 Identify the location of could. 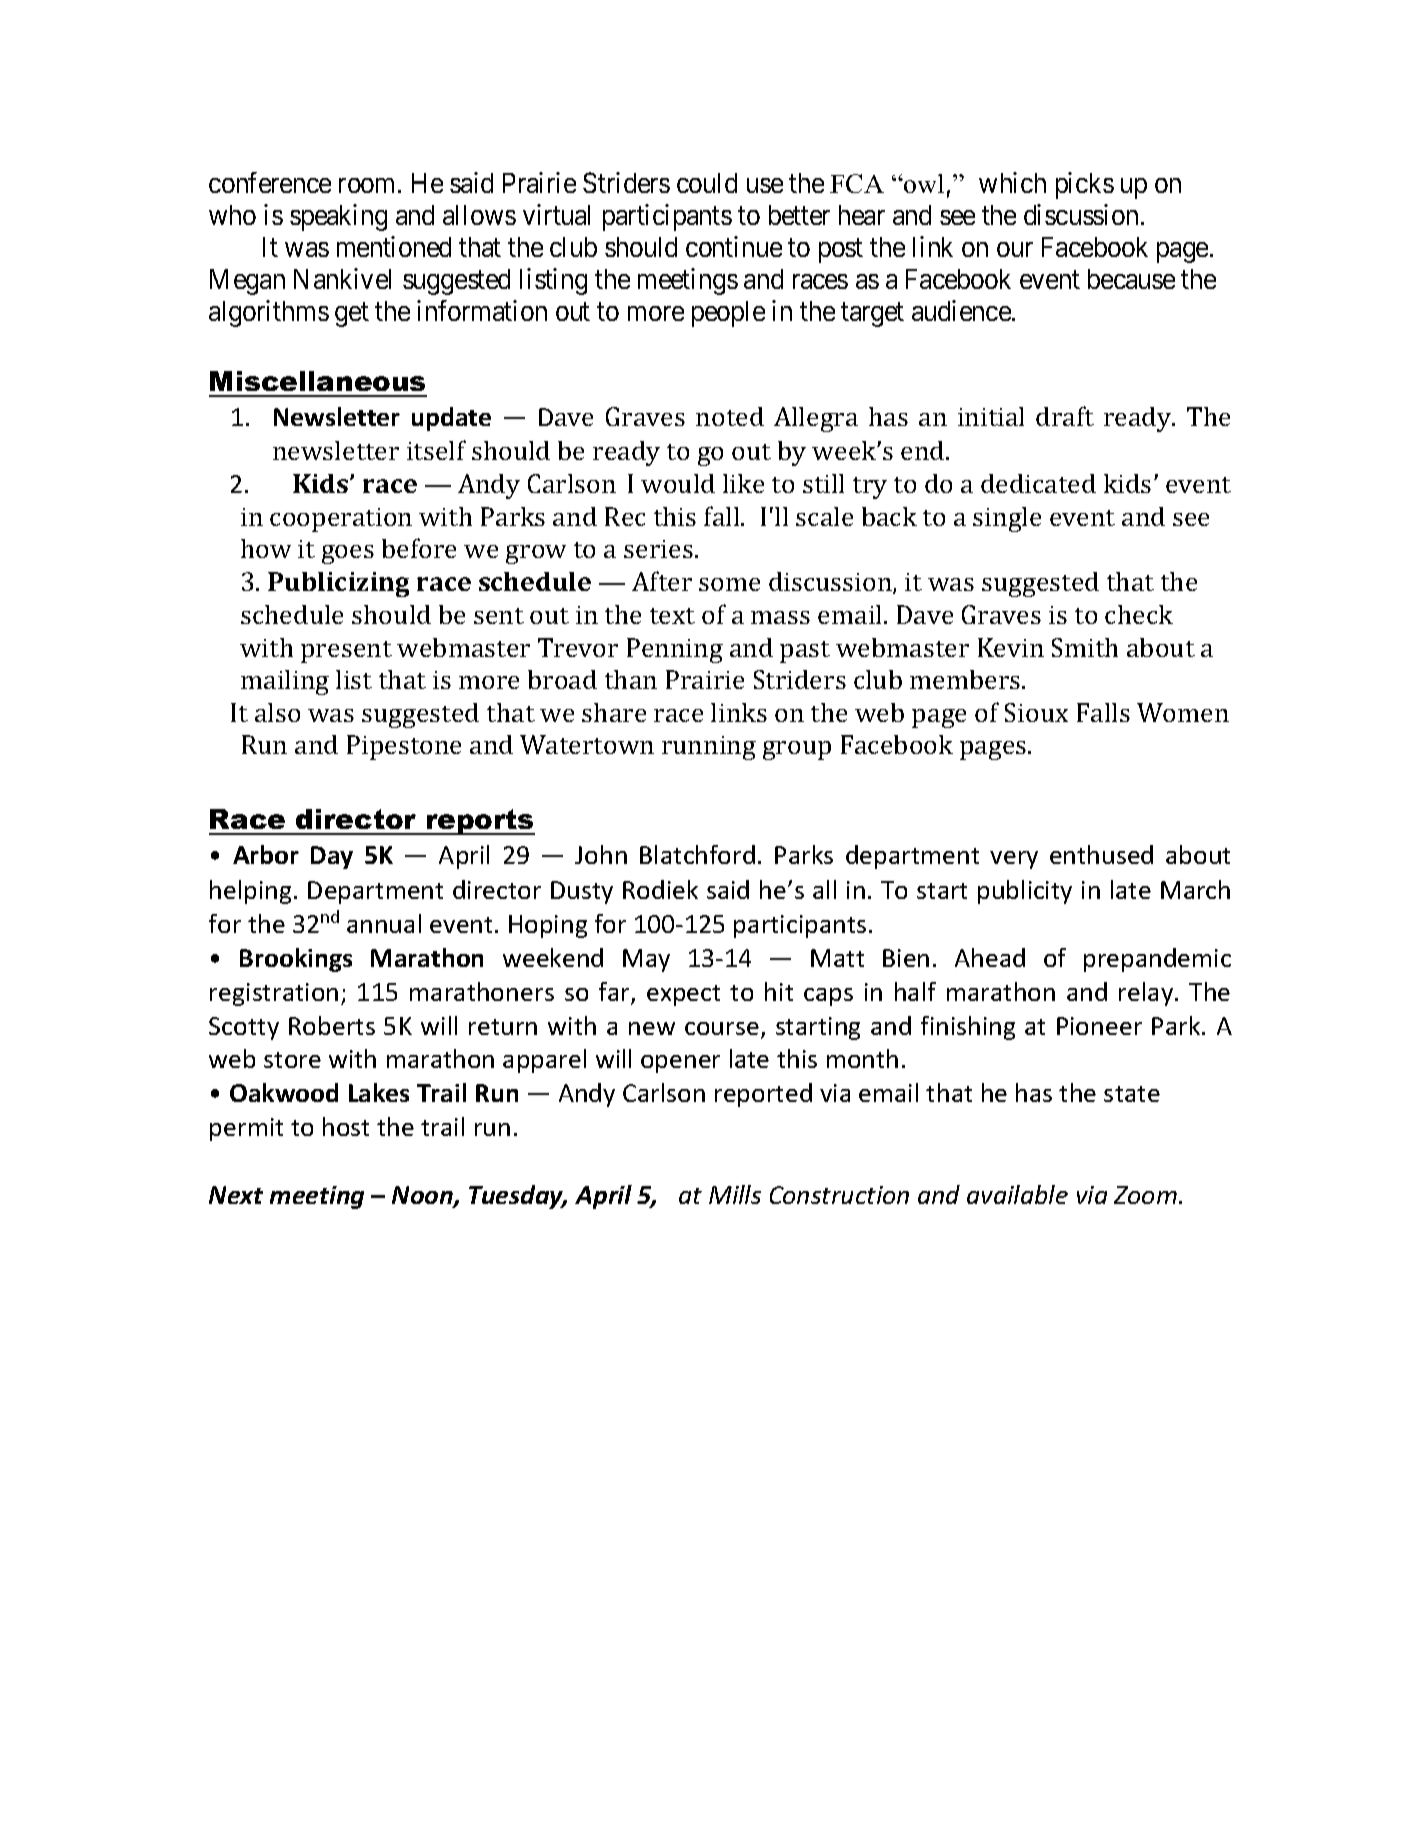
(707, 183).
